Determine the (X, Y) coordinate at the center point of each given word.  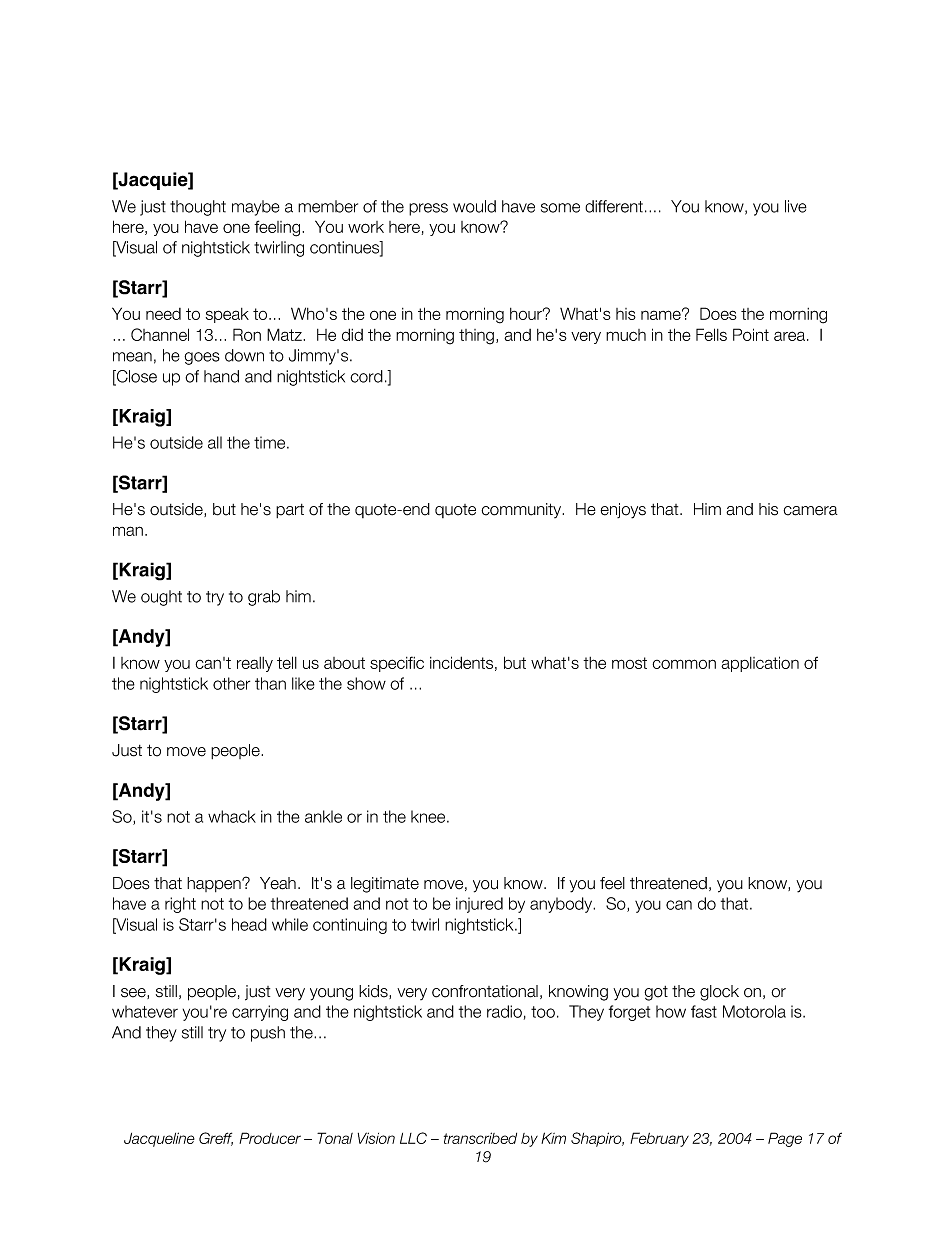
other (231, 683)
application (760, 664)
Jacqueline (159, 1139)
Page (785, 1139)
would (474, 206)
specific (397, 664)
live (796, 206)
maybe (256, 208)
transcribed (480, 1138)
